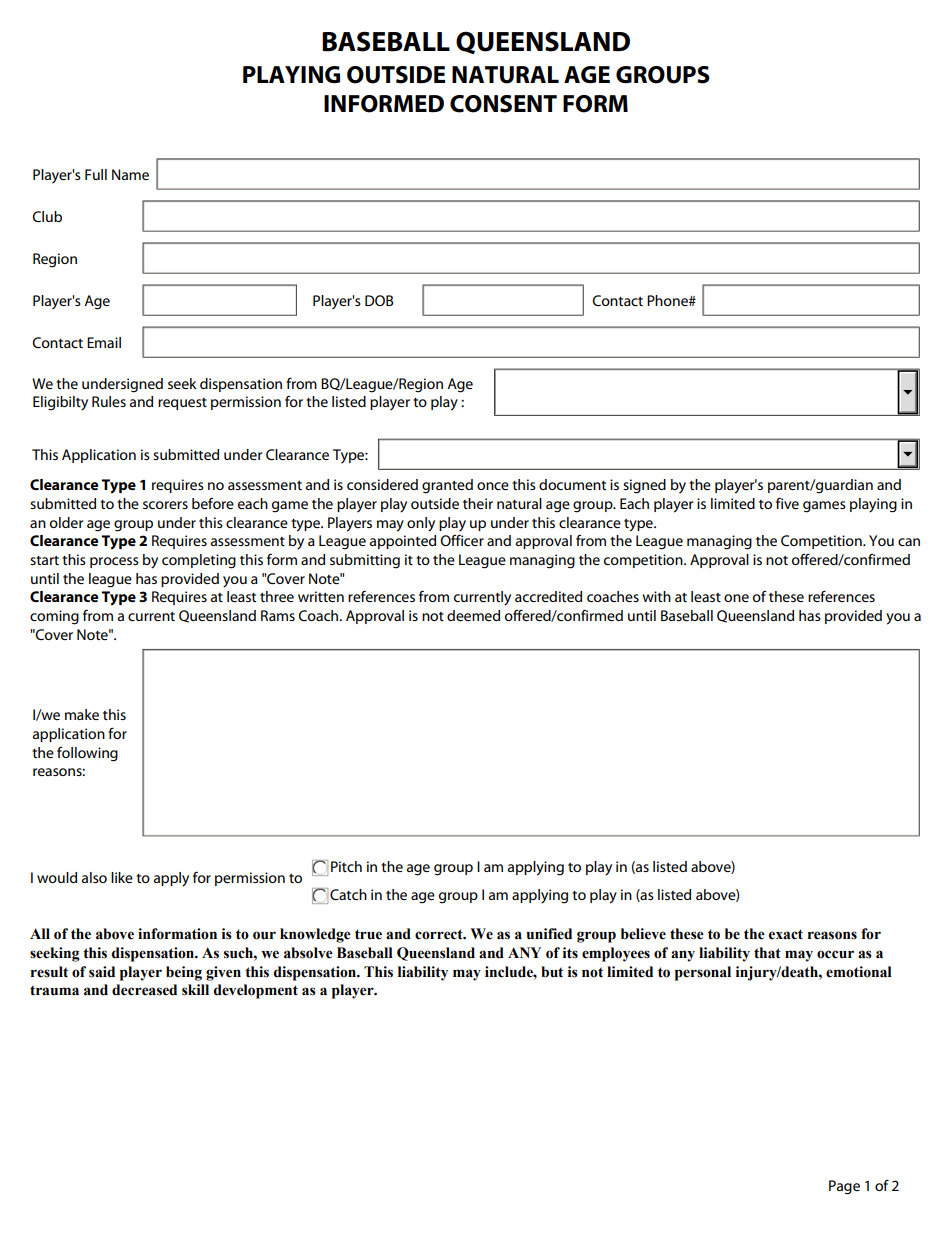 This screenshot has width=952, height=1233. I want to click on coming, so click(54, 617).
